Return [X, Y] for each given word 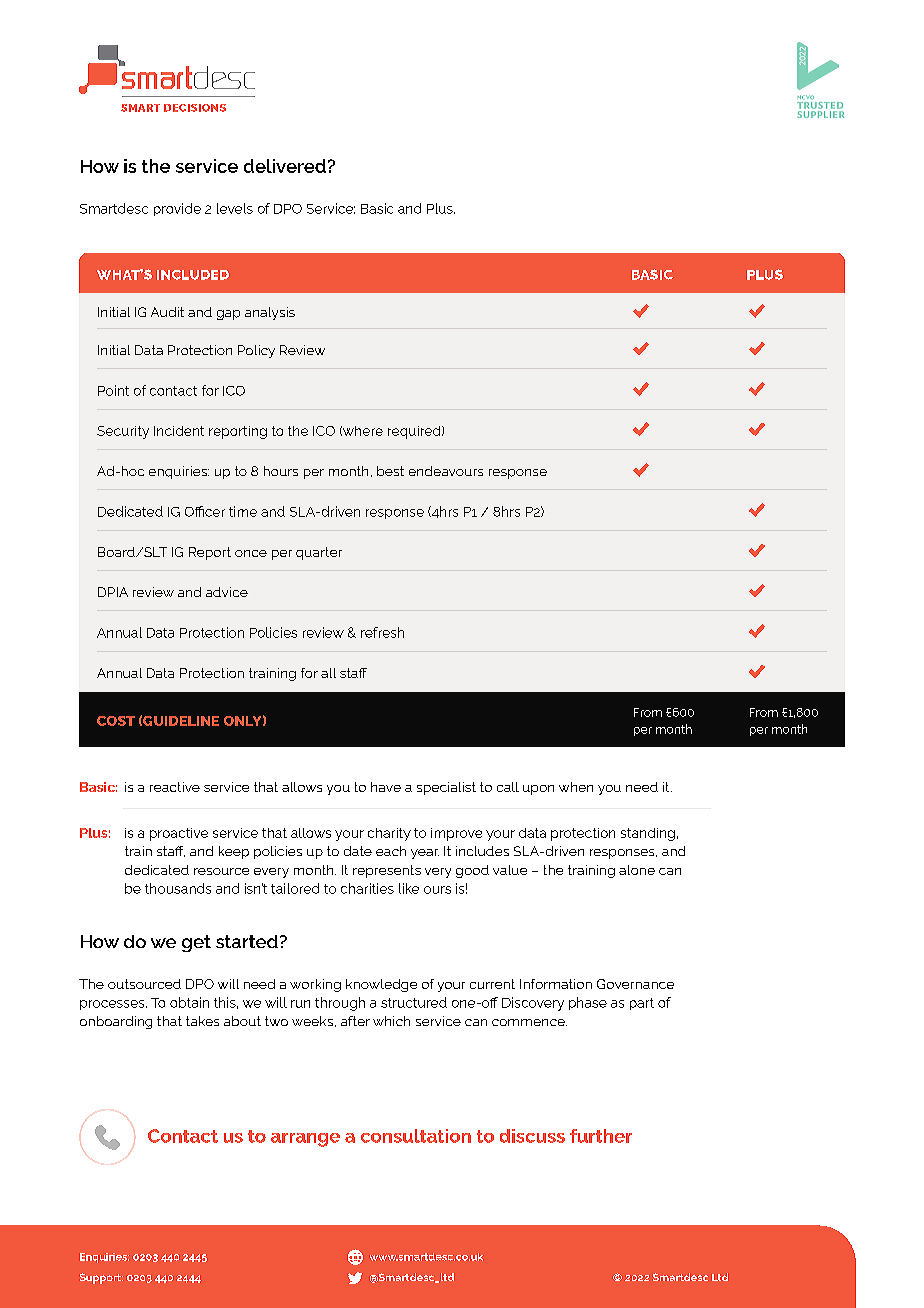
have [386, 787]
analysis [270, 313]
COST [116, 721]
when [576, 787]
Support [101, 1278]
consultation [416, 1136]
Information [556, 984]
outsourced [144, 984]
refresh [382, 632]
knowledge [381, 985]
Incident [179, 431]
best [390, 471]
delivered [285, 166]
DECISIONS [195, 108]
